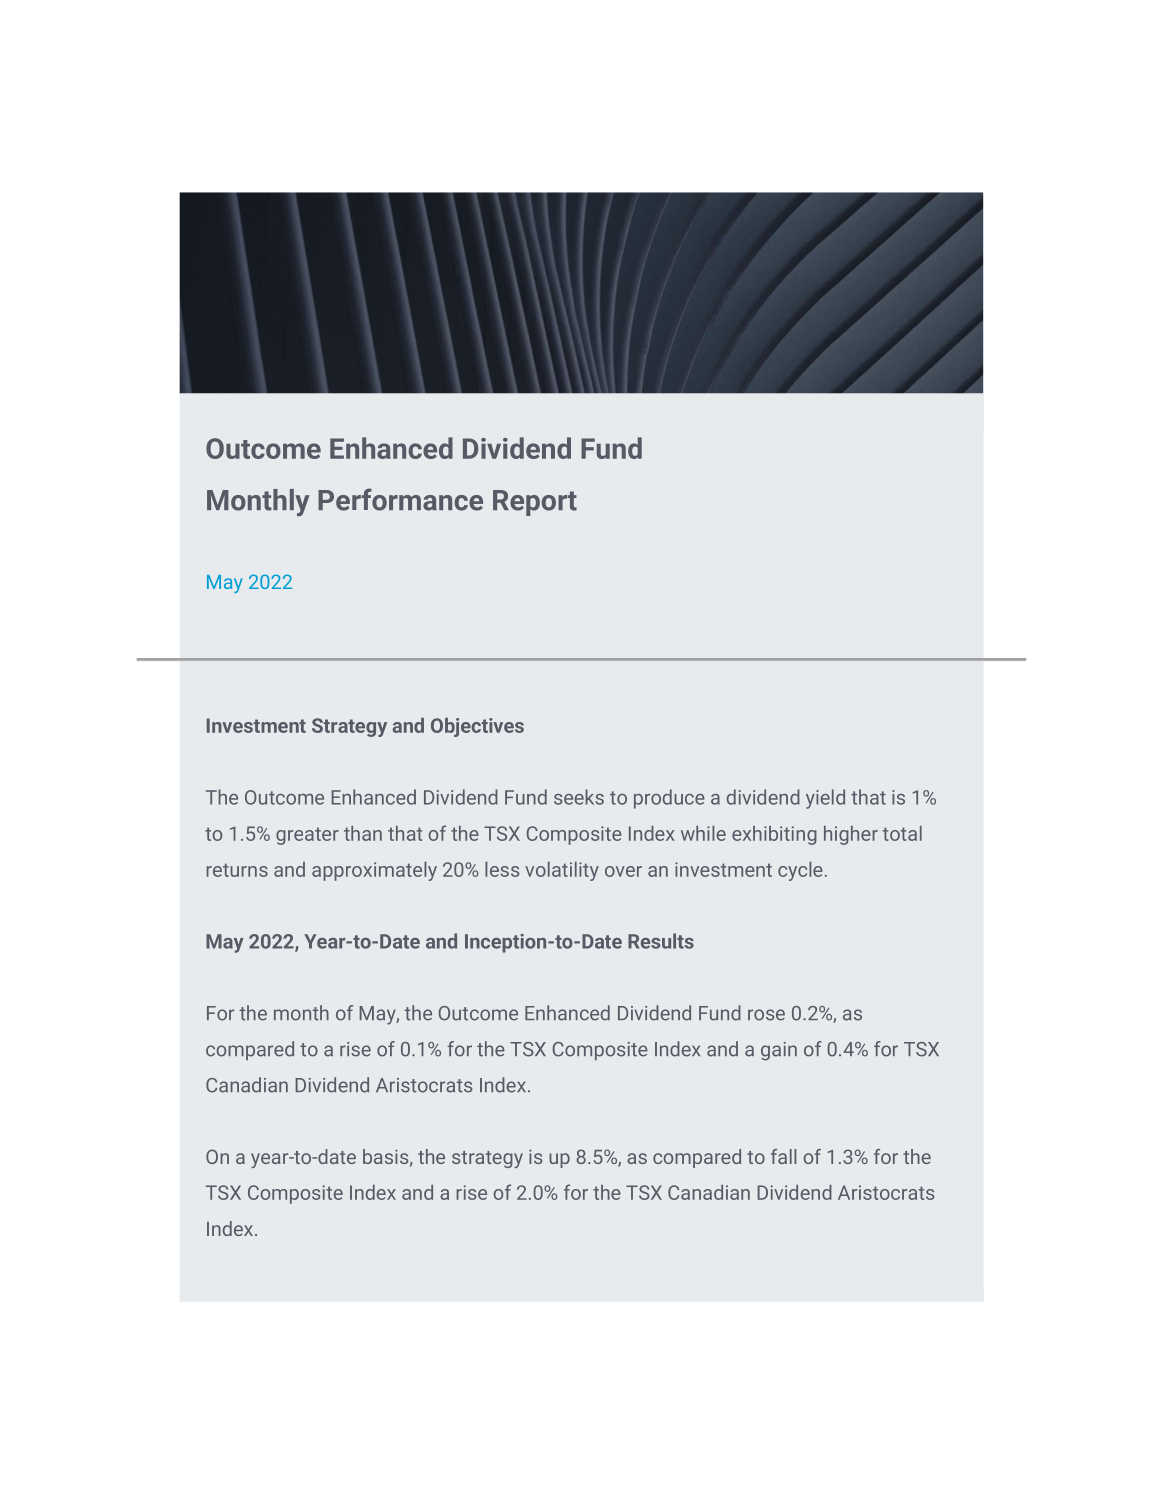 This screenshot has height=1505, width=1163. What do you see at coordinates (477, 727) in the screenshot?
I see `Objectives` at bounding box center [477, 727].
